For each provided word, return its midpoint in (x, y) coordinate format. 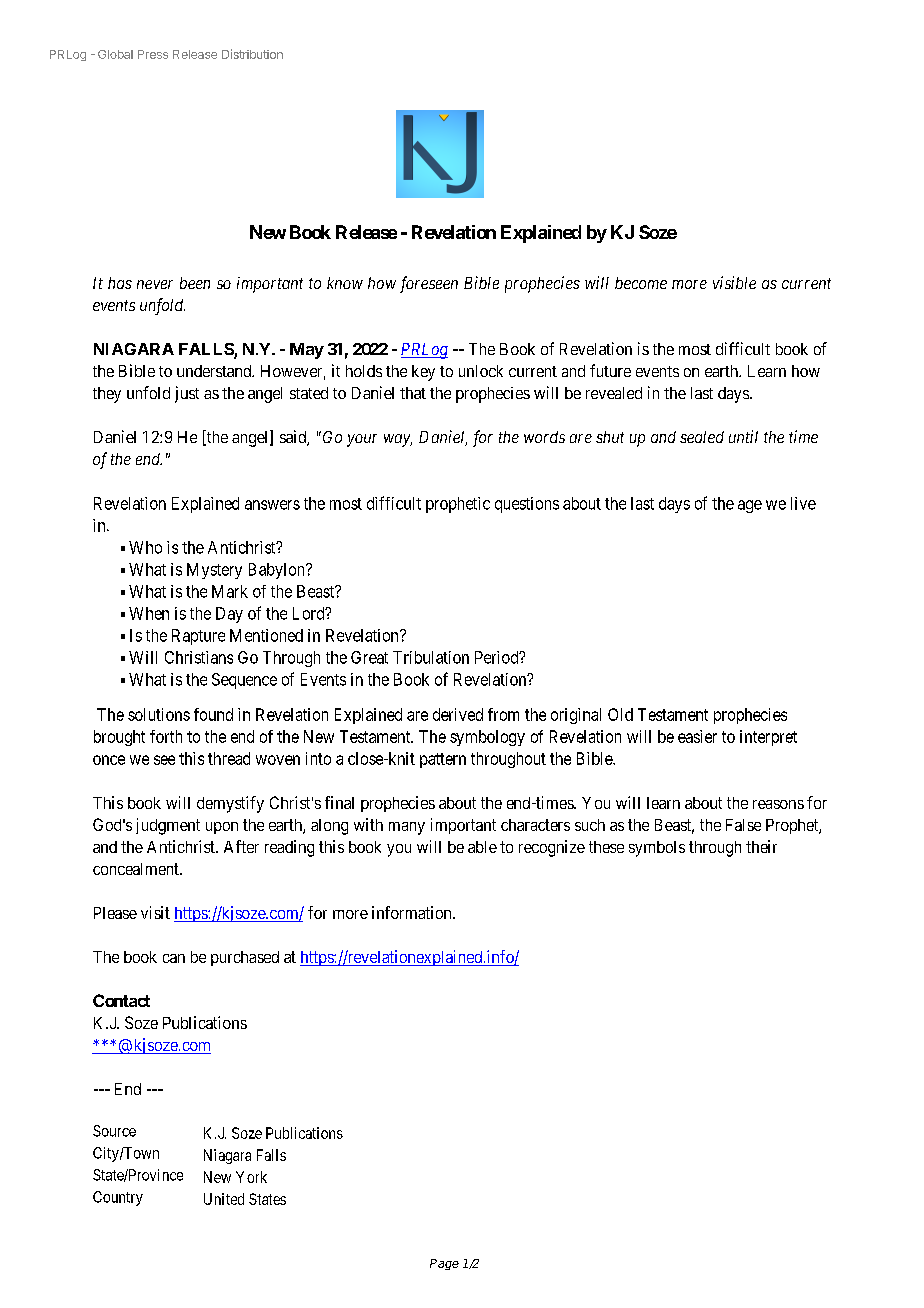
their (761, 846)
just (187, 394)
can (174, 958)
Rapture (198, 637)
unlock (481, 371)
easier (697, 736)
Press (153, 54)
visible (734, 282)
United (224, 1199)
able (482, 847)
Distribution (252, 54)
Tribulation (431, 657)
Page (444, 1264)
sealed (702, 437)
